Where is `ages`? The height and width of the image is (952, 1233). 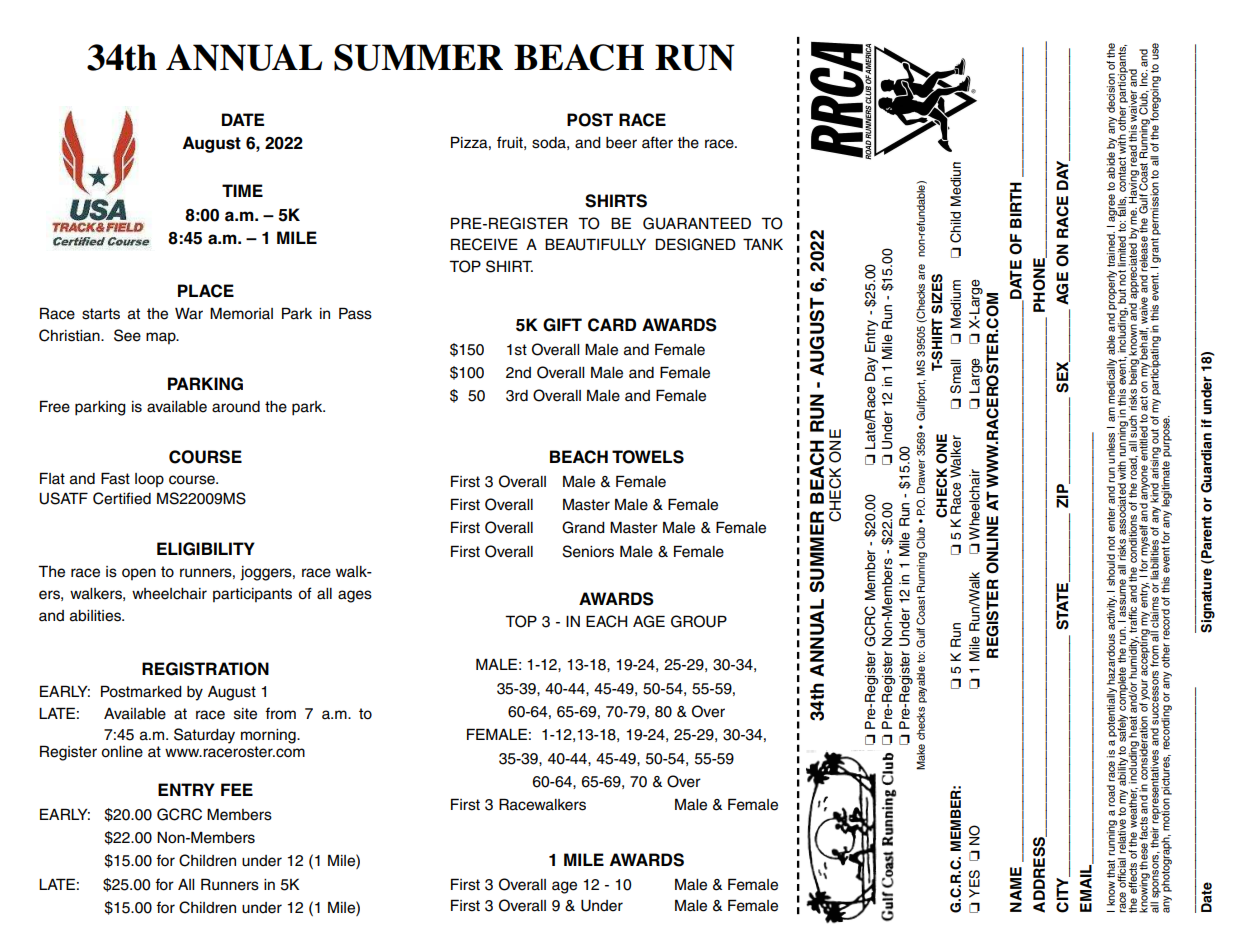
ages is located at coordinates (355, 596).
